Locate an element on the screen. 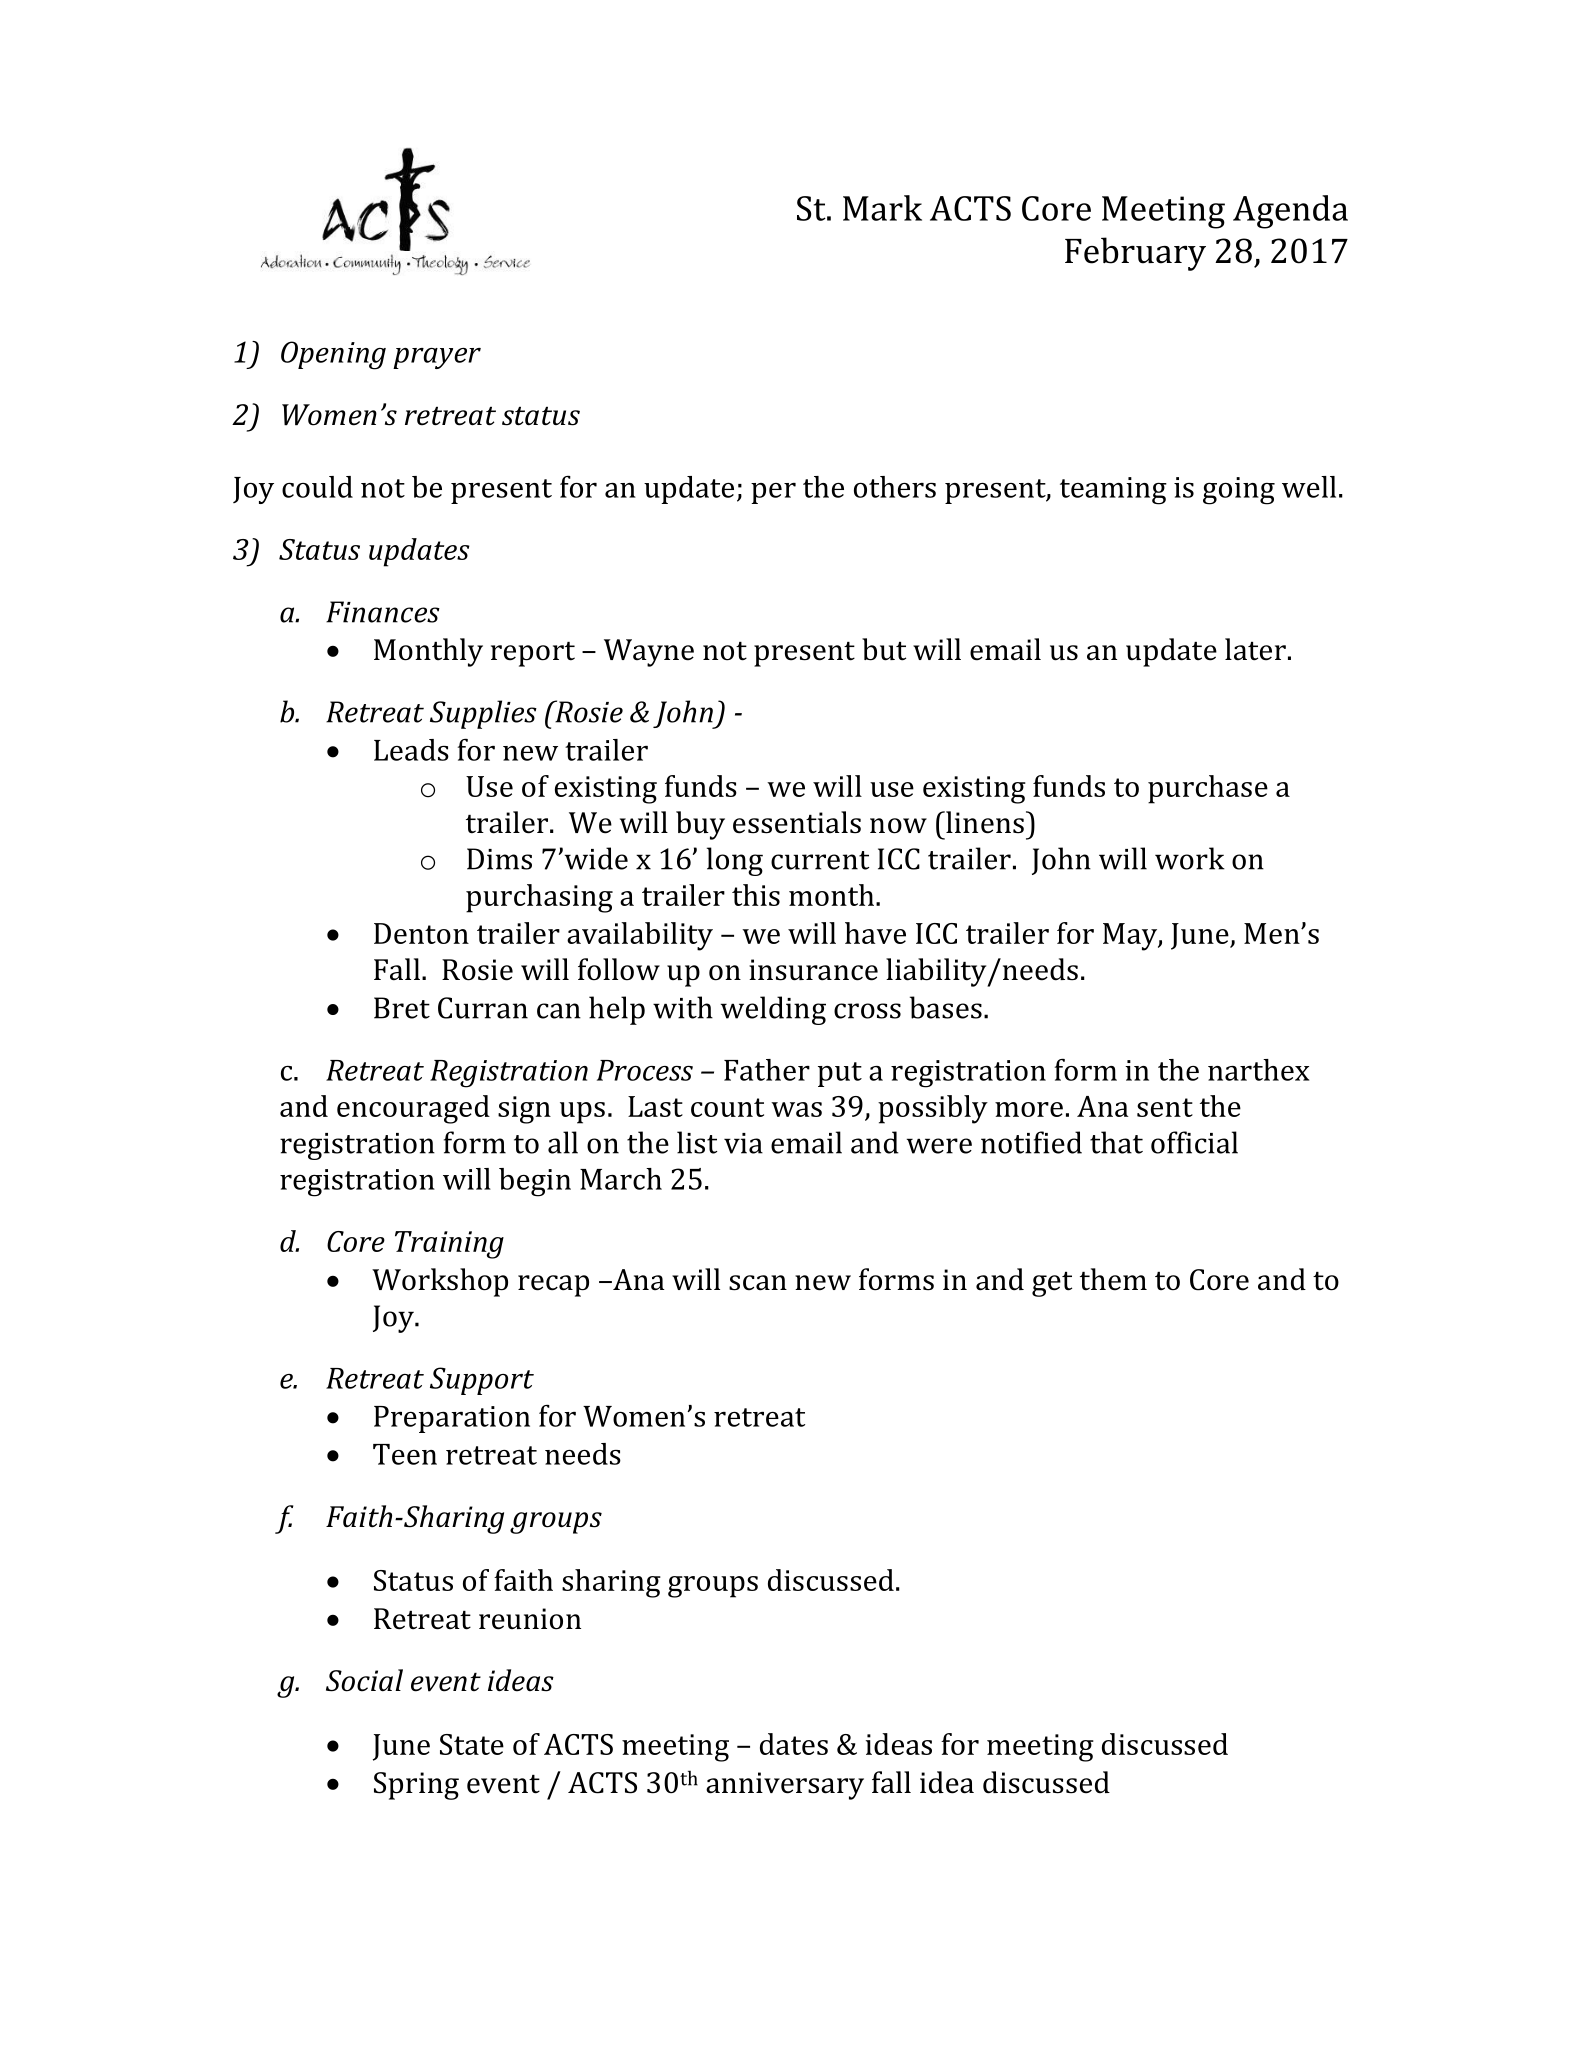 The height and width of the screenshot is (2047, 1582). Bret is located at coordinates (402, 1008).
